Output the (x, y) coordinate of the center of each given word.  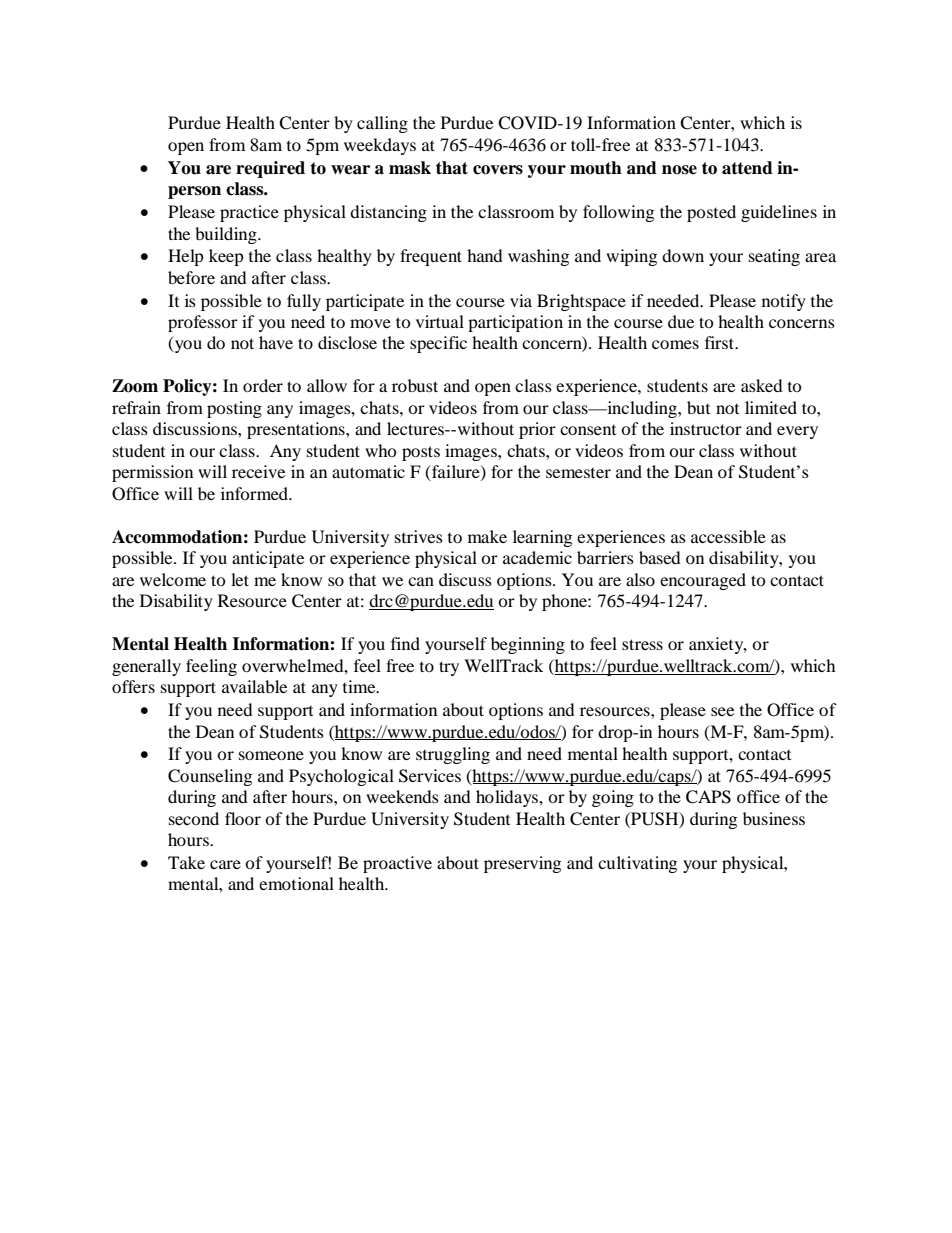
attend (747, 168)
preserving (522, 864)
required (270, 169)
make (487, 536)
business (774, 818)
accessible (728, 536)
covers (498, 170)
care (225, 864)
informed (256, 493)
